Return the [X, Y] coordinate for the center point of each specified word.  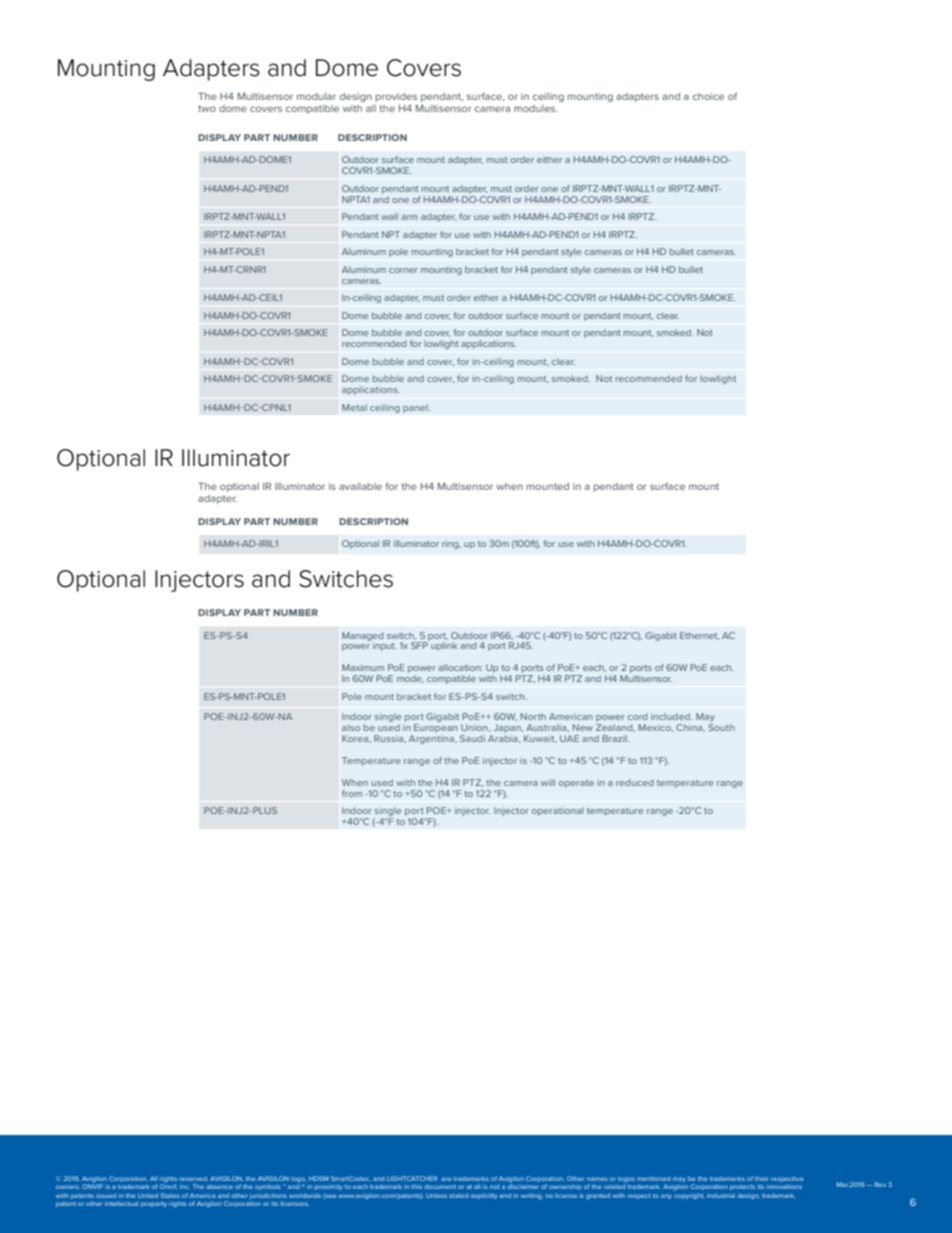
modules [536, 108]
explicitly [484, 1196]
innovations [784, 1187]
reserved [193, 1178]
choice [708, 96]
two [207, 108]
